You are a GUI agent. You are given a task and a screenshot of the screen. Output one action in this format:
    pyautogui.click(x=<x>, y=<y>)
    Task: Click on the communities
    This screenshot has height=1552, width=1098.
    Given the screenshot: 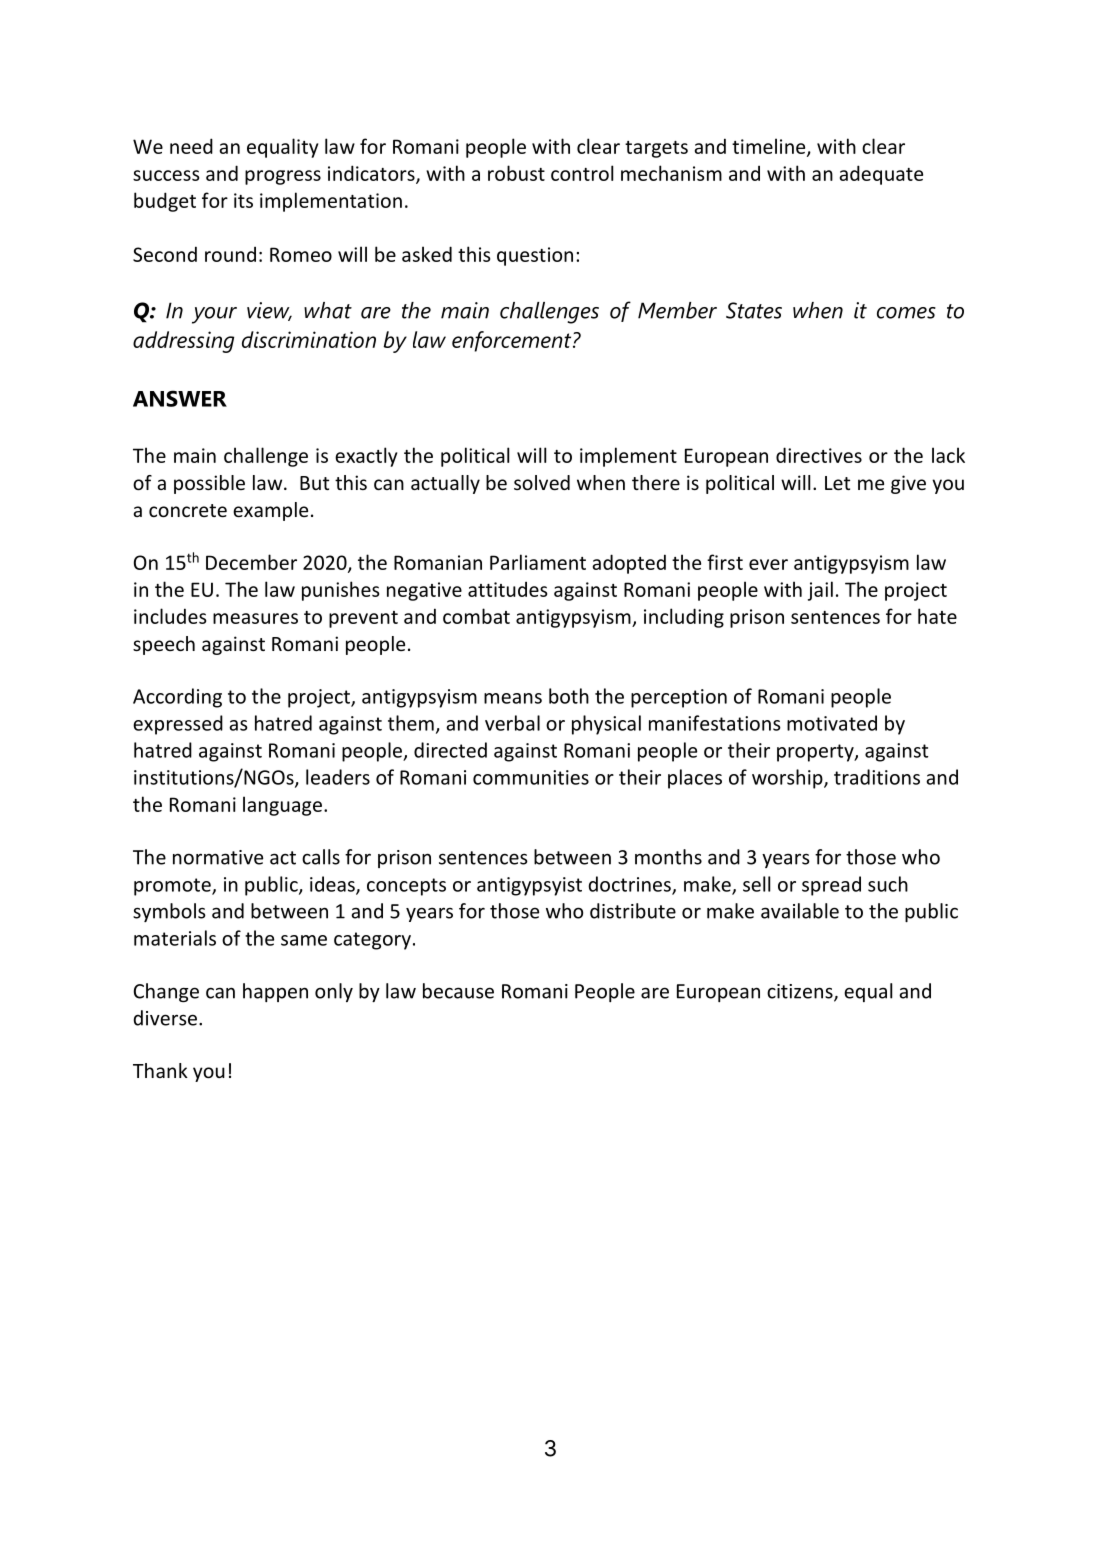 What is the action you would take?
    pyautogui.click(x=531, y=777)
